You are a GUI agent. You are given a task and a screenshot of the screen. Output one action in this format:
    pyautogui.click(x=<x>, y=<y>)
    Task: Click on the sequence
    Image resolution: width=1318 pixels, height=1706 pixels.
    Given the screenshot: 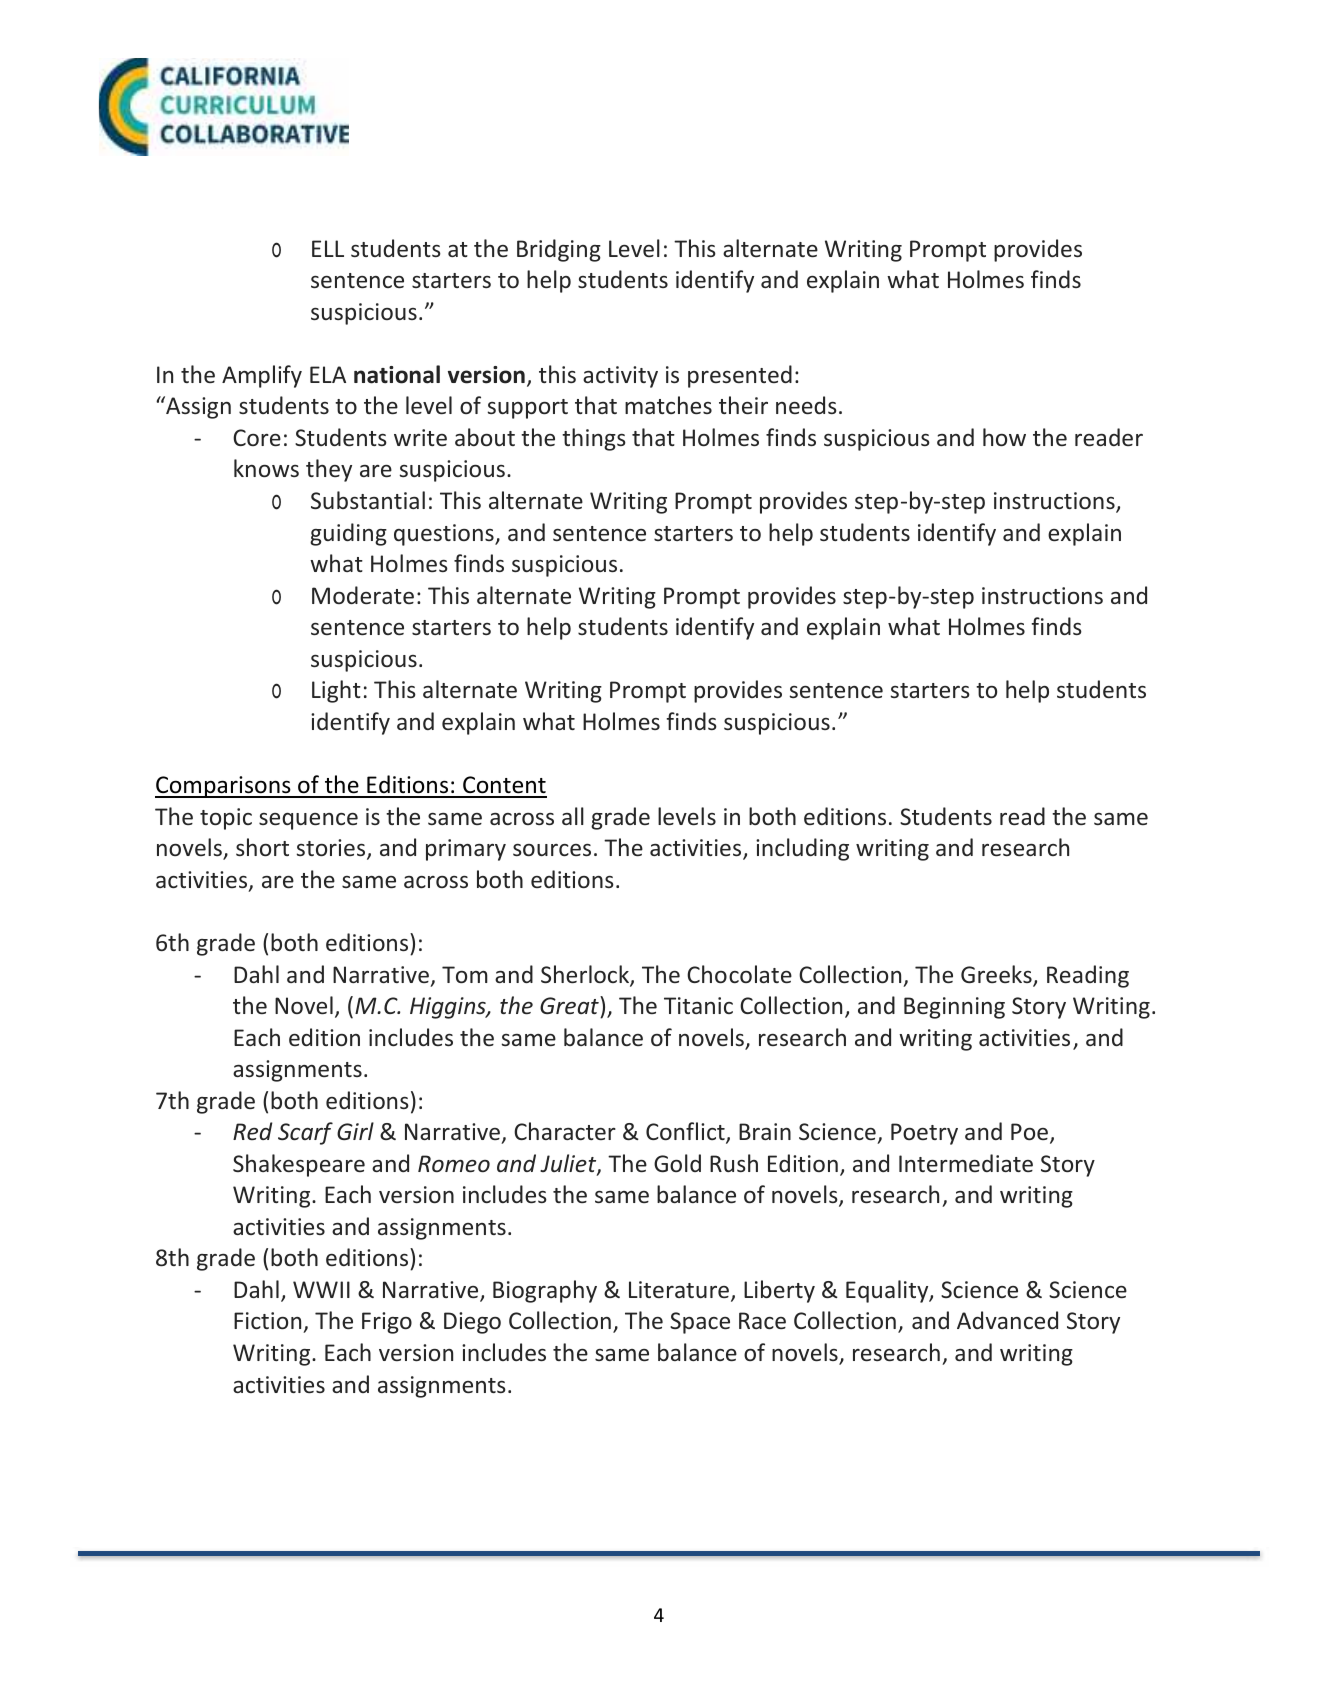 What is the action you would take?
    pyautogui.click(x=308, y=821)
